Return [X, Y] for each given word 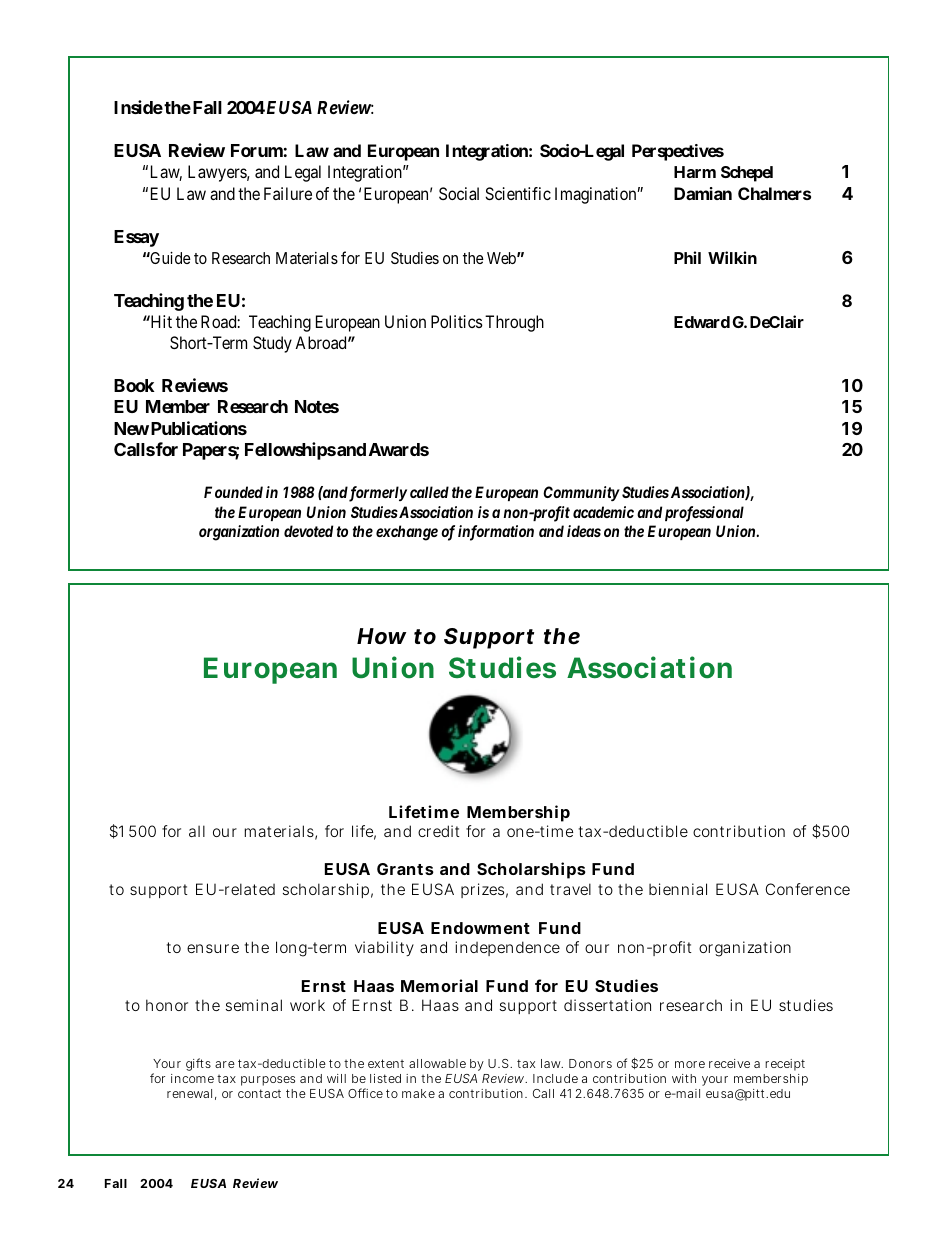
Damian [703, 193]
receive [729, 1063]
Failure [288, 193]
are [225, 1064]
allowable [437, 1063]
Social [459, 193]
